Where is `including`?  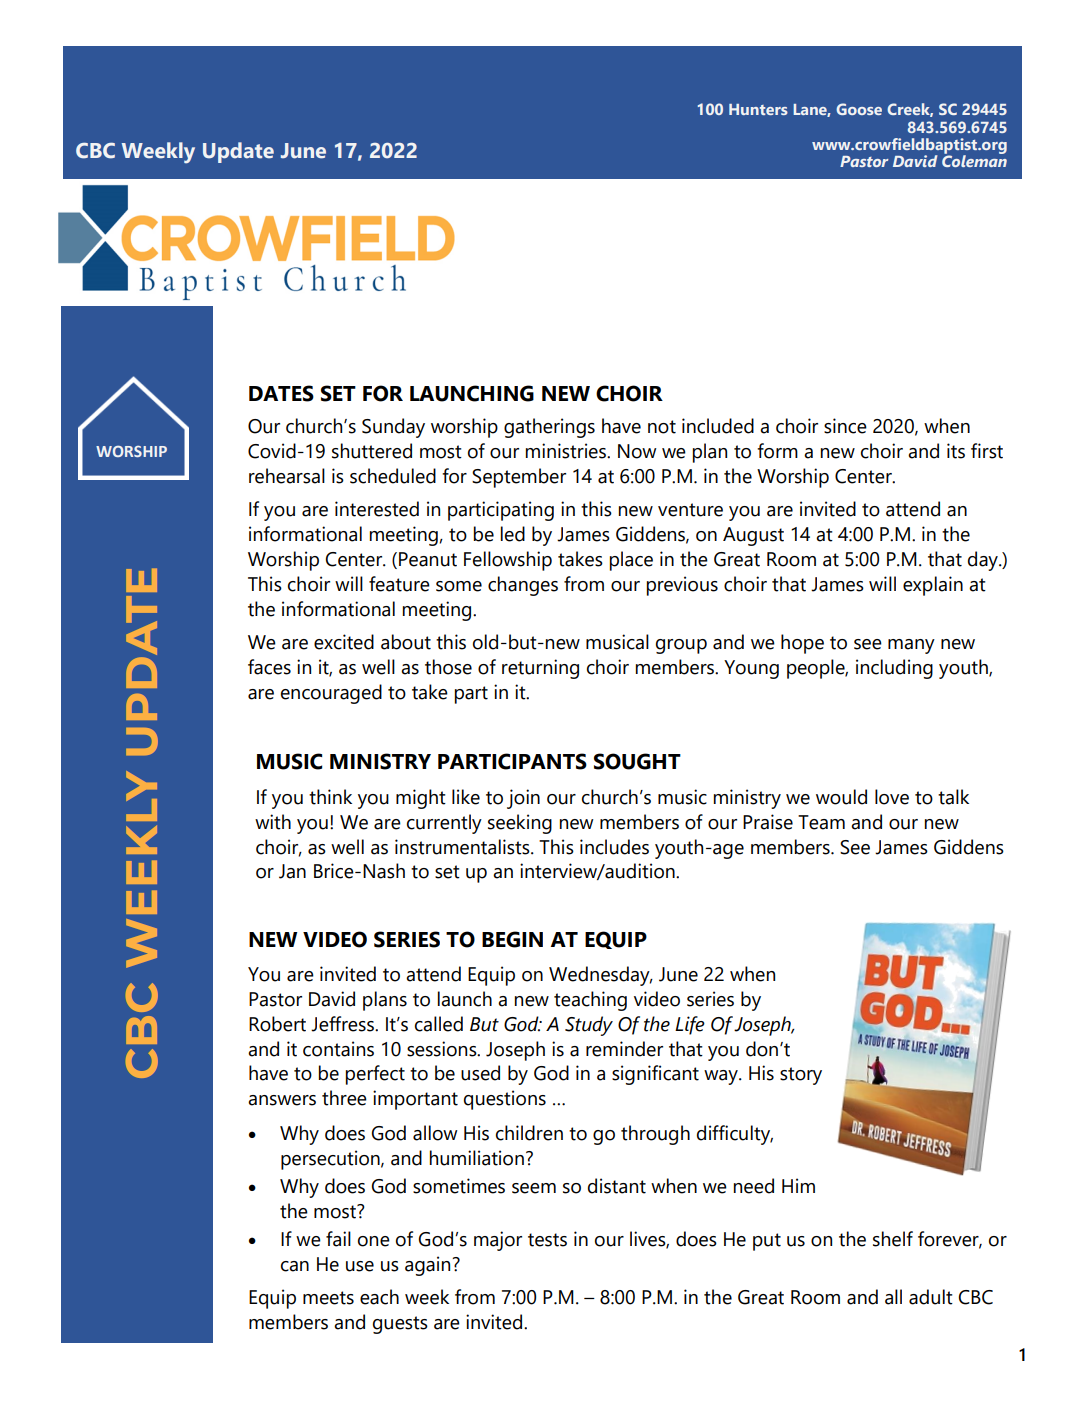 including is located at coordinates (894, 669).
